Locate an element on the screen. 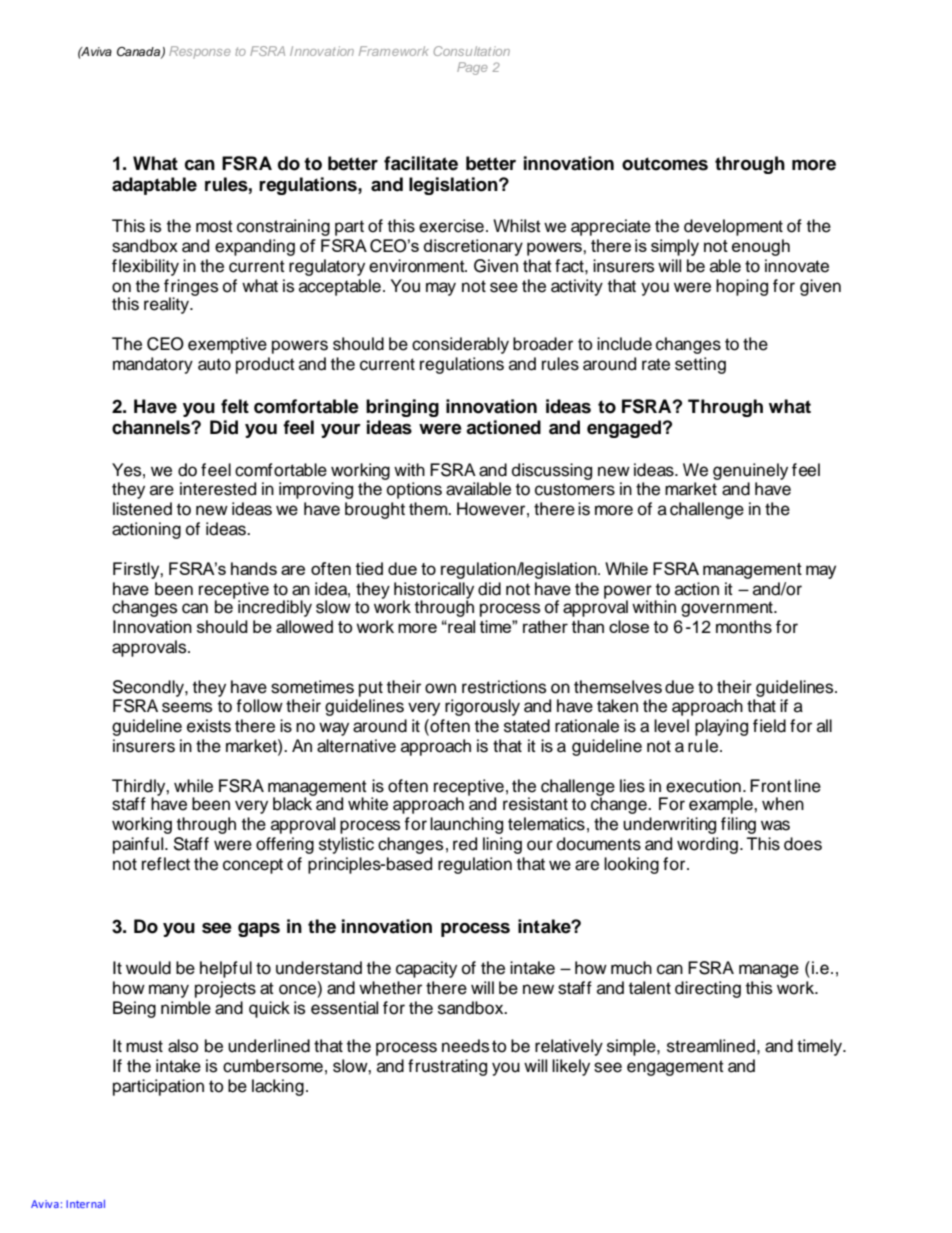 The image size is (952, 1233). launching is located at coordinates (466, 825).
